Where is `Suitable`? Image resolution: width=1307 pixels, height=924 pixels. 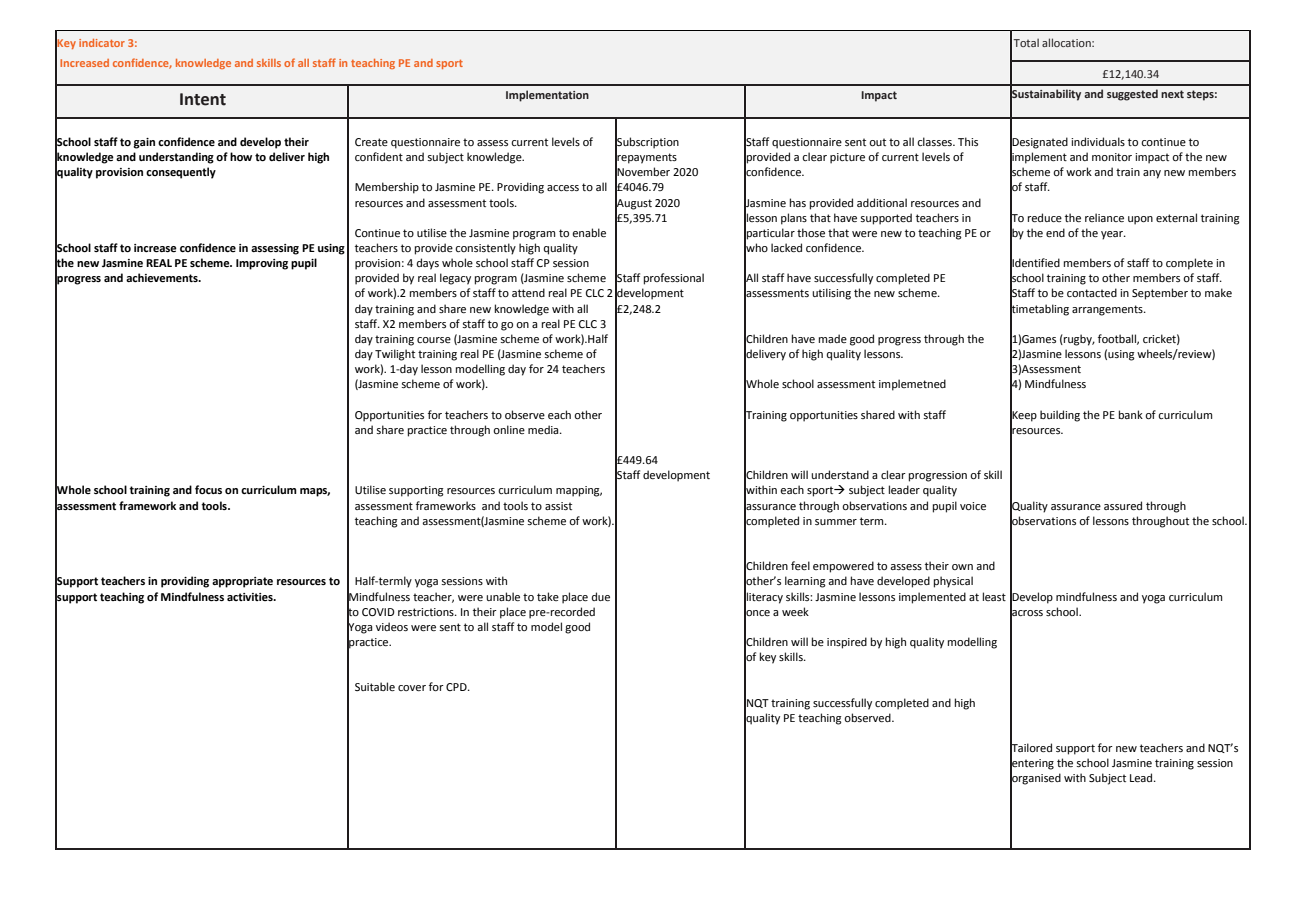 Suitable is located at coordinates (375, 686).
